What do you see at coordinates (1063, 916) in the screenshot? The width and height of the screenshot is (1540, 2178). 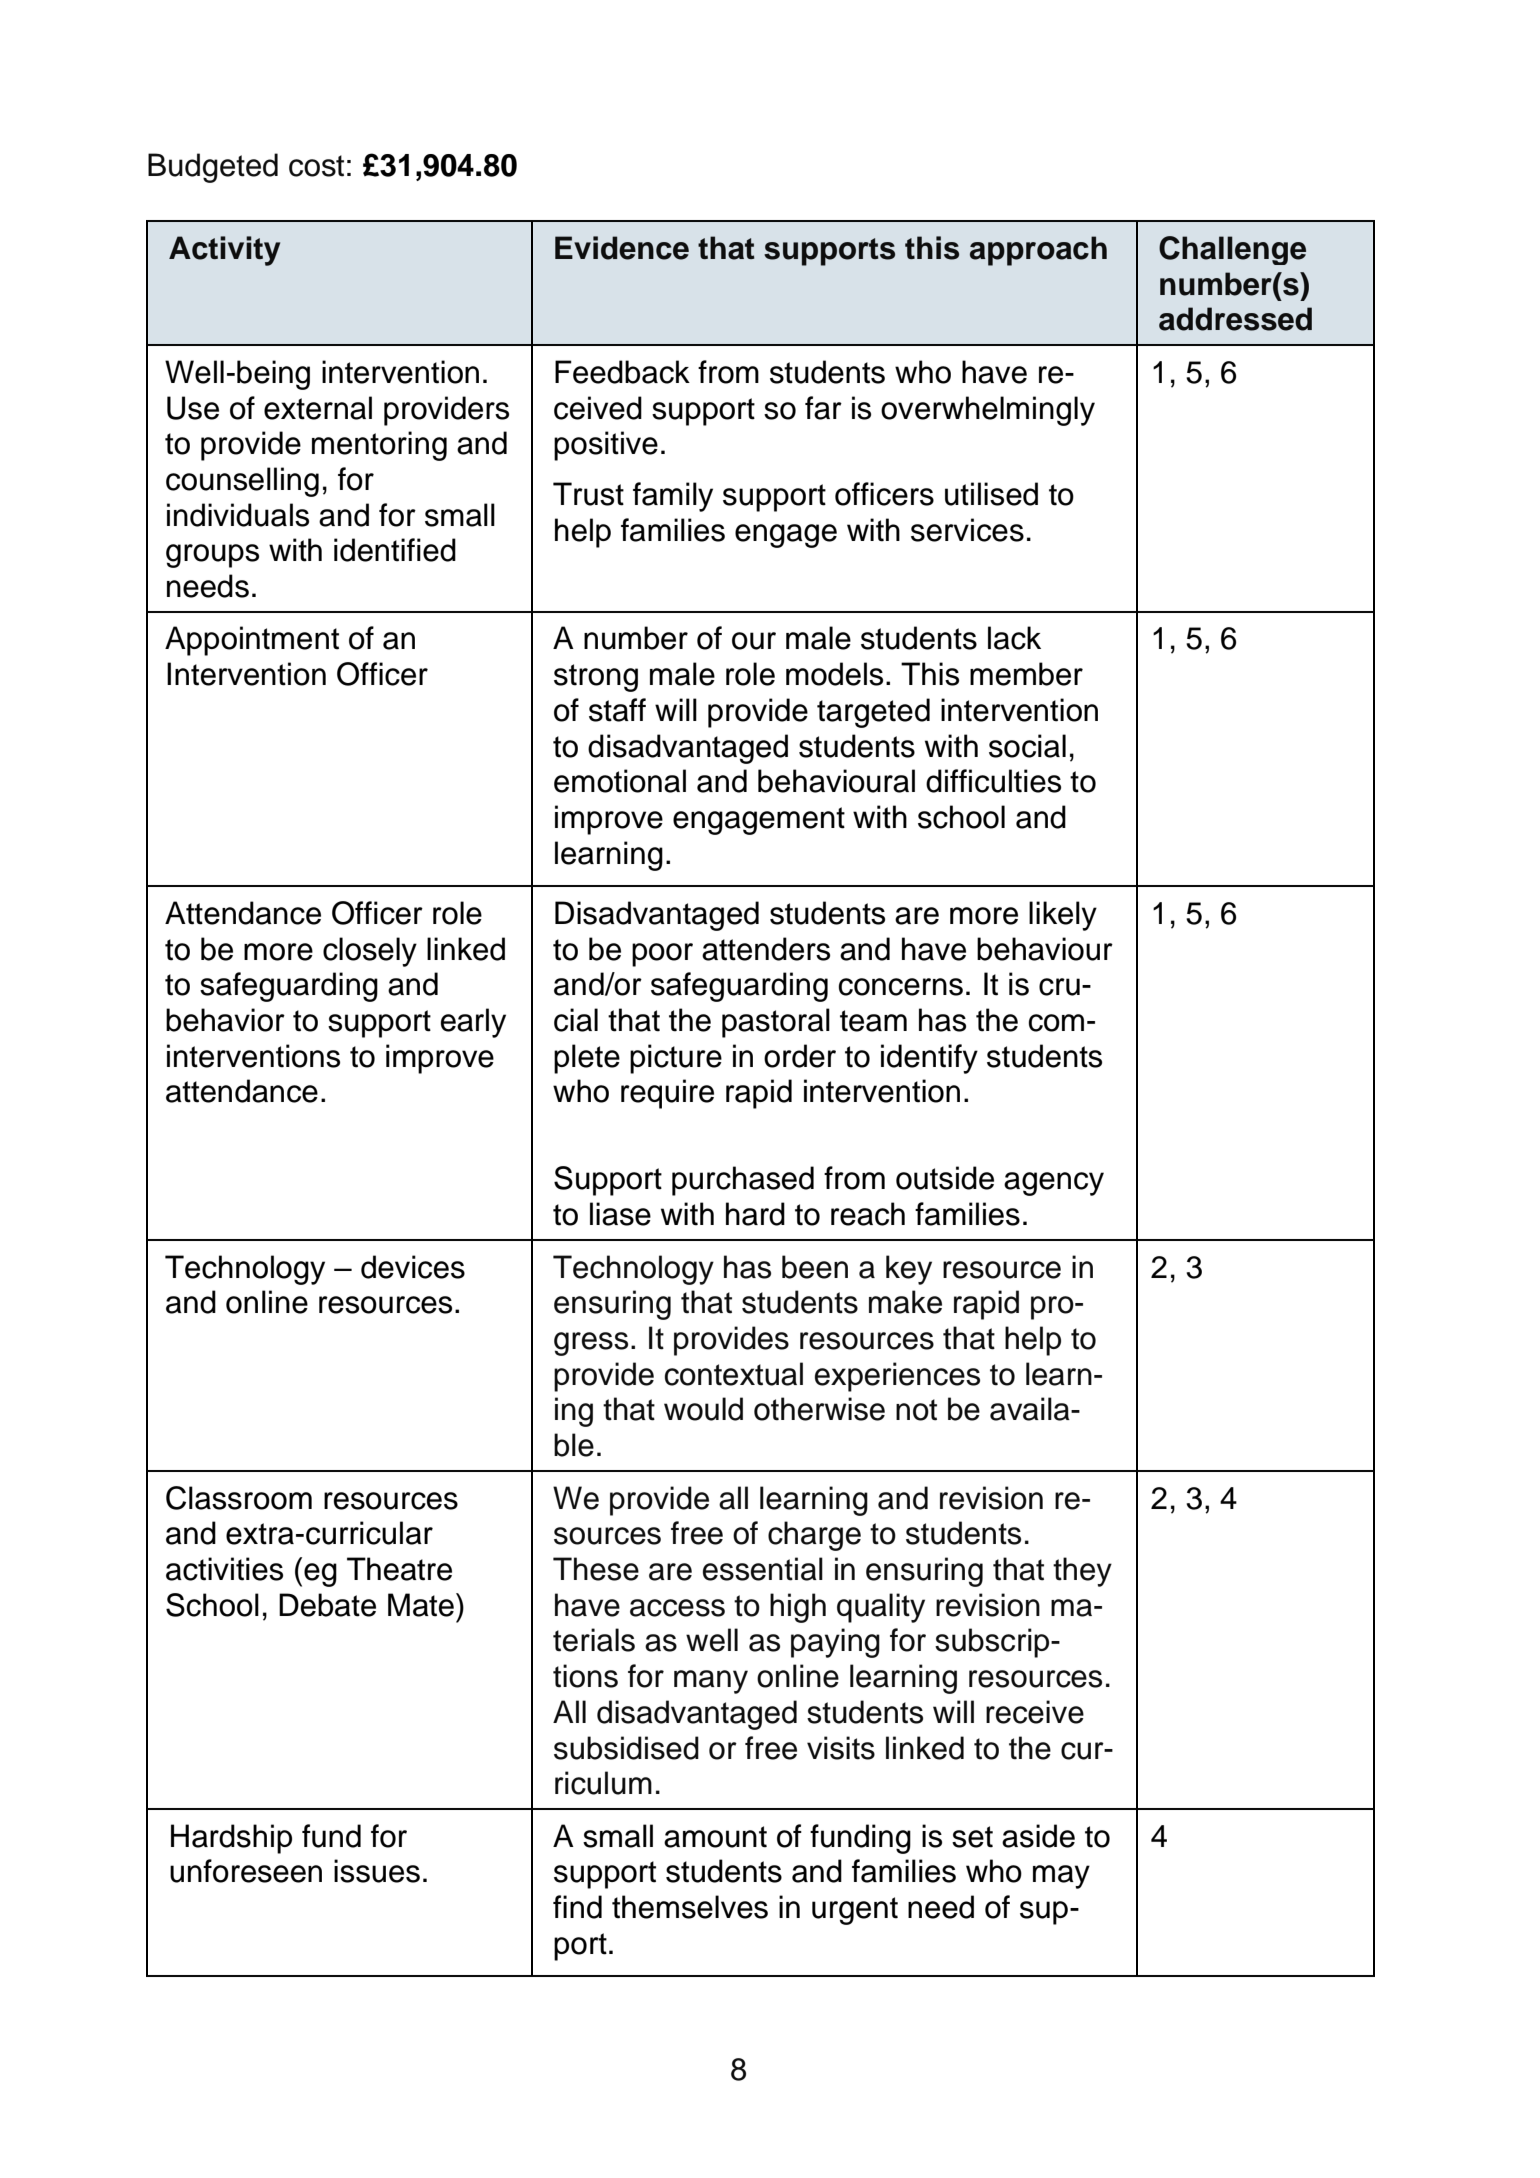 I see `likely` at bounding box center [1063, 916].
